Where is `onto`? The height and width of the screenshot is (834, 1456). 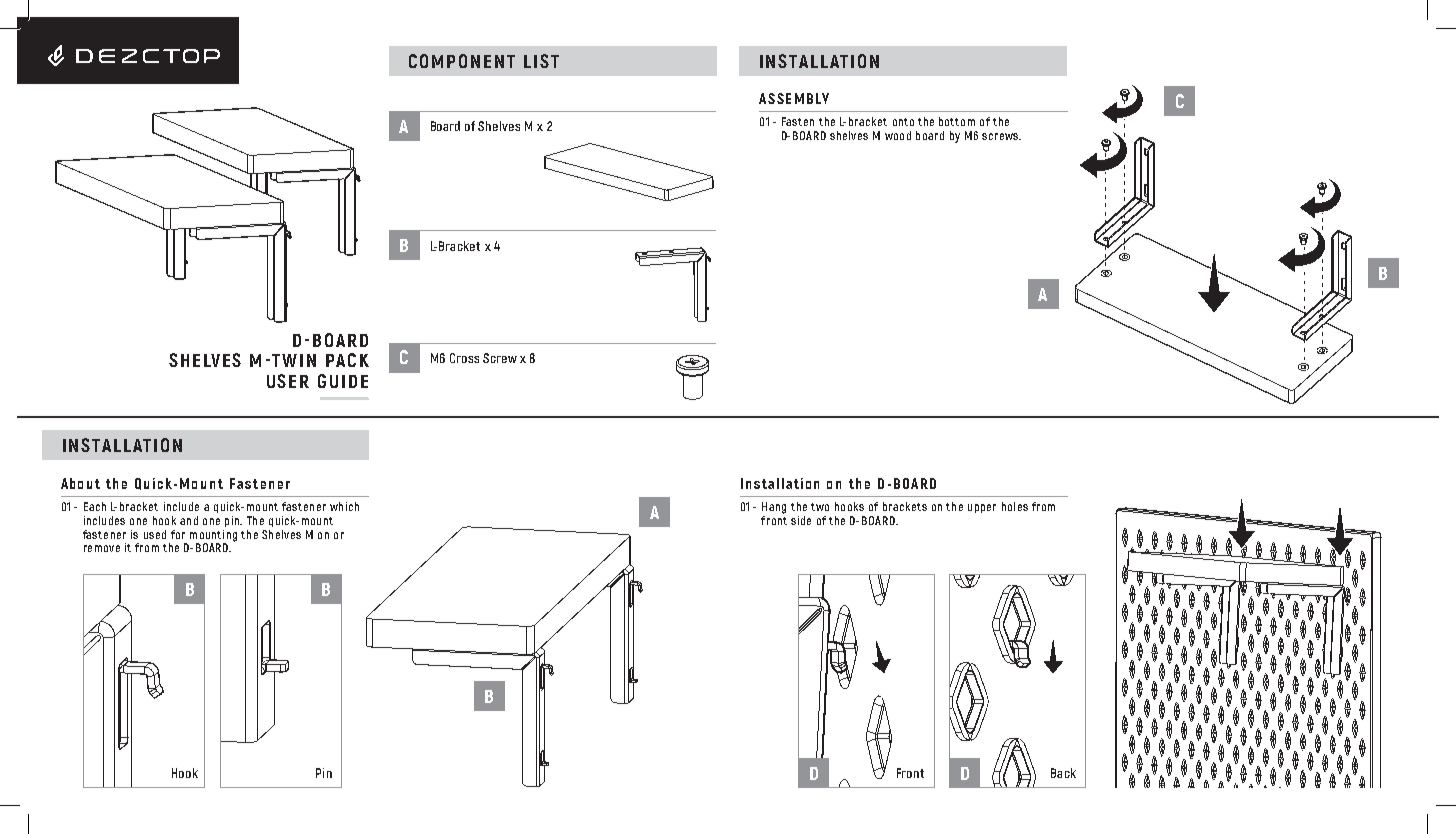
onto is located at coordinates (903, 122).
